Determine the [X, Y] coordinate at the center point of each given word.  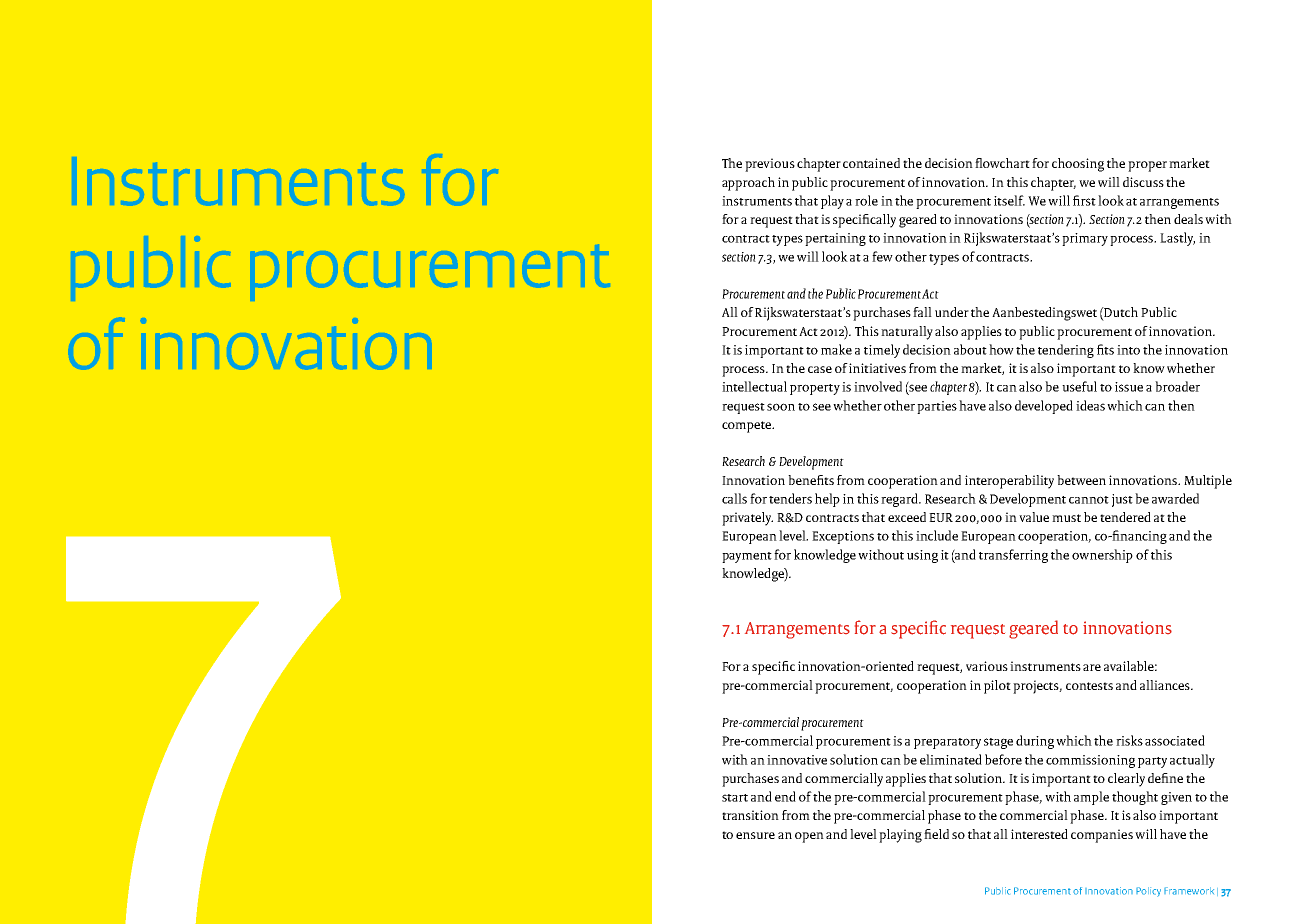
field [936, 834]
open [809, 837]
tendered [1125, 517]
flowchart [1002, 163]
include [937, 535]
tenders [790, 498]
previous [770, 165]
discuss [1143, 182]
